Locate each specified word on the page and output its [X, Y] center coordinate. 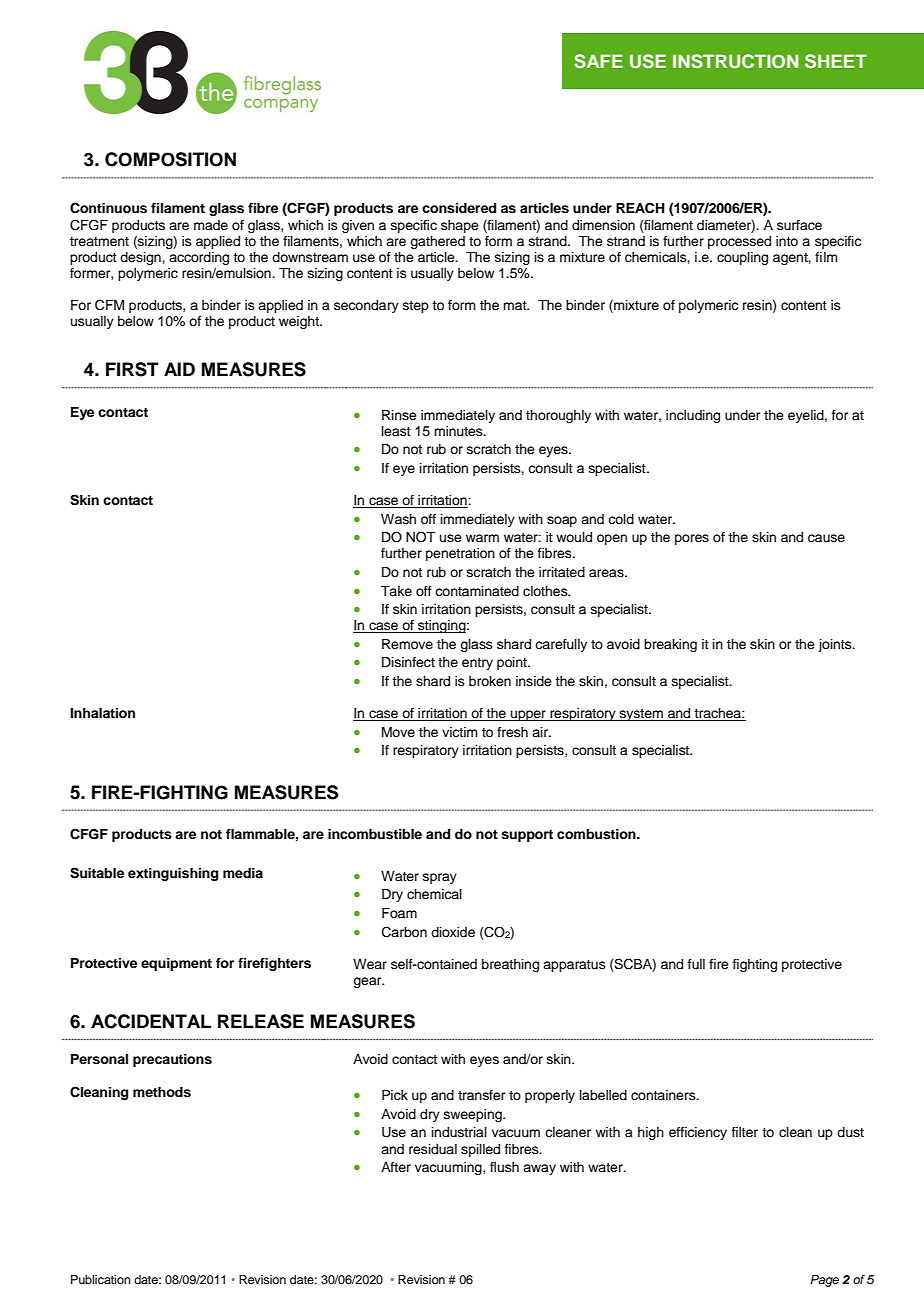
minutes [459, 431]
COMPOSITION [170, 159]
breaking [670, 645]
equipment [176, 964]
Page [824, 1281]
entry [477, 664]
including [693, 416]
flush [504, 1167]
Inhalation [102, 713]
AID [179, 369]
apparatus [574, 966]
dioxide [453, 932]
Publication [101, 1279]
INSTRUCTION [735, 61]
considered [459, 208]
